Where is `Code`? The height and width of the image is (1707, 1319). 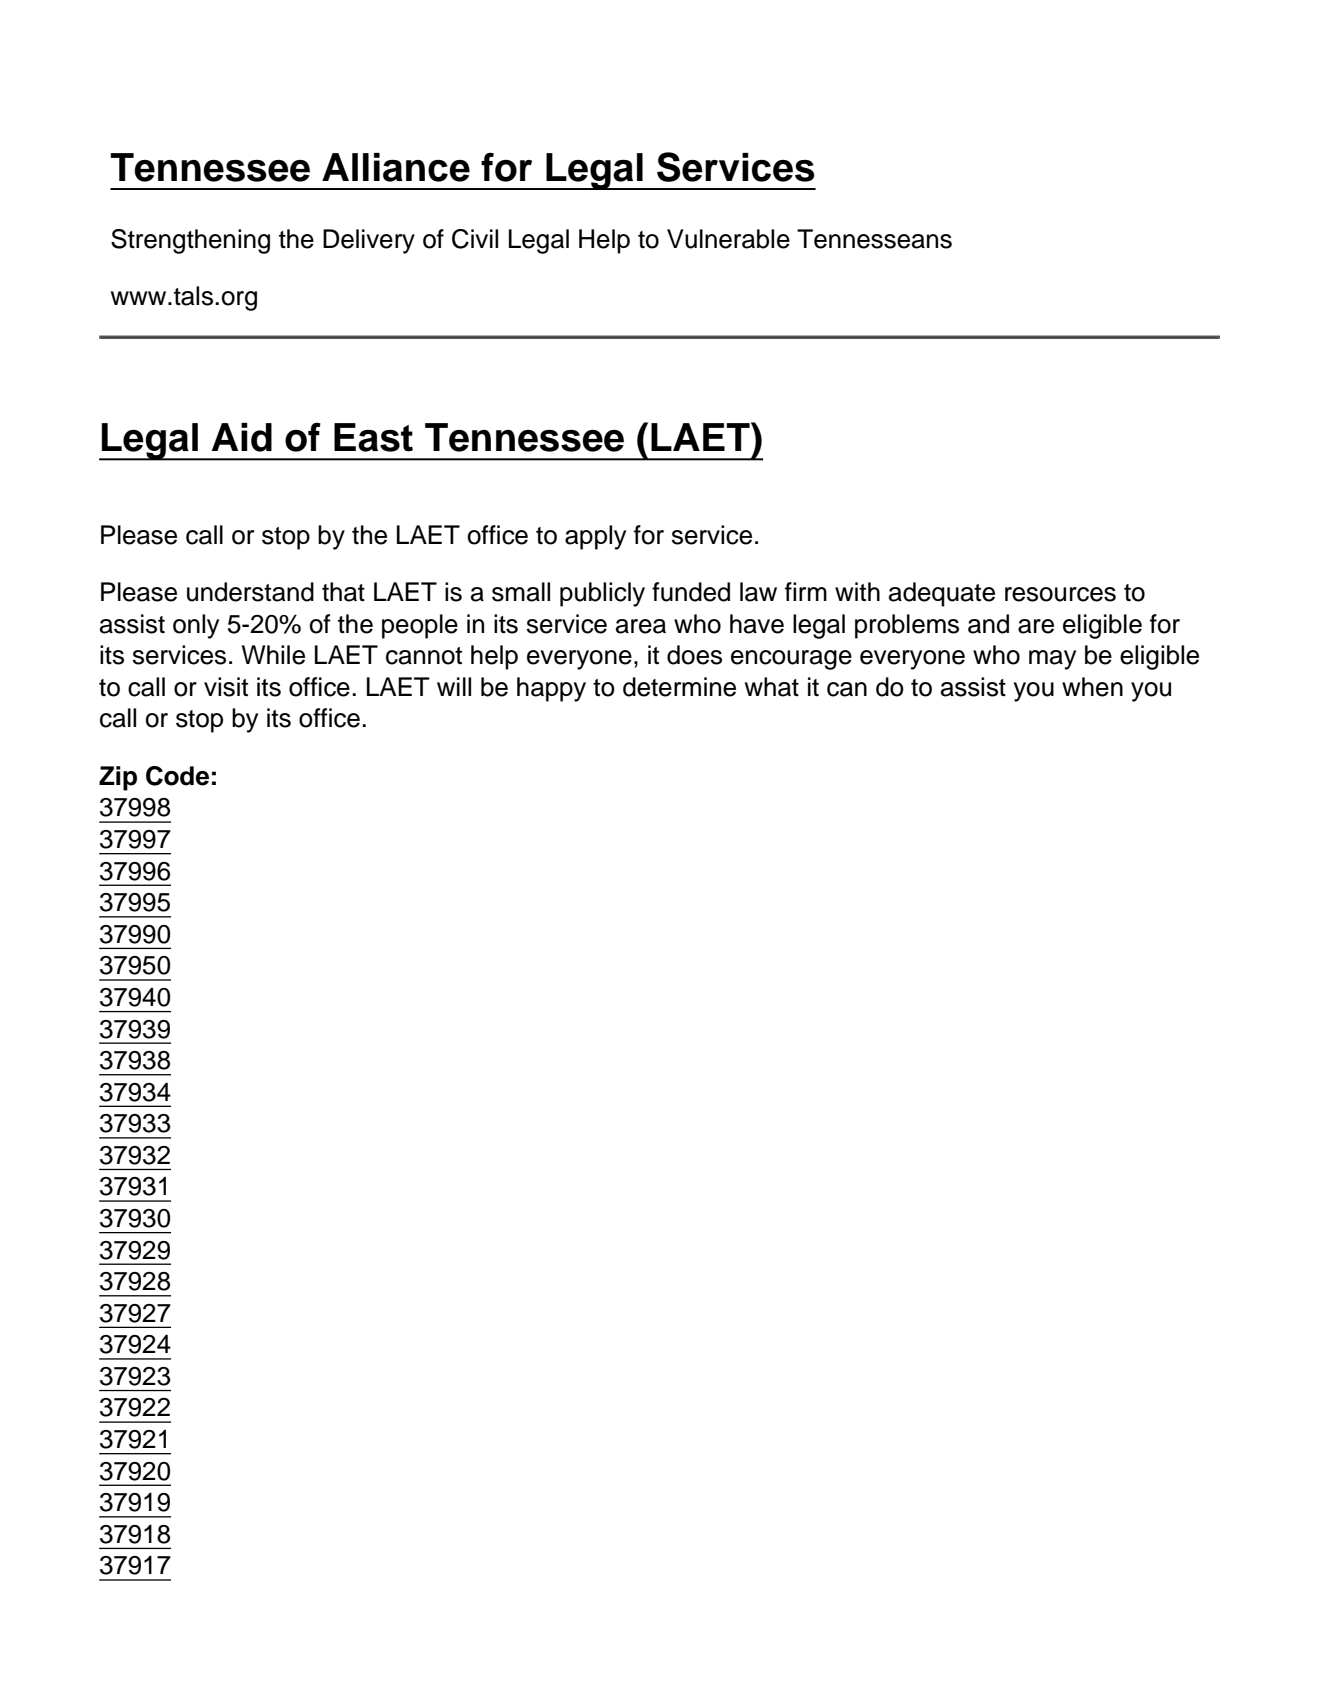
Code is located at coordinates (177, 776).
